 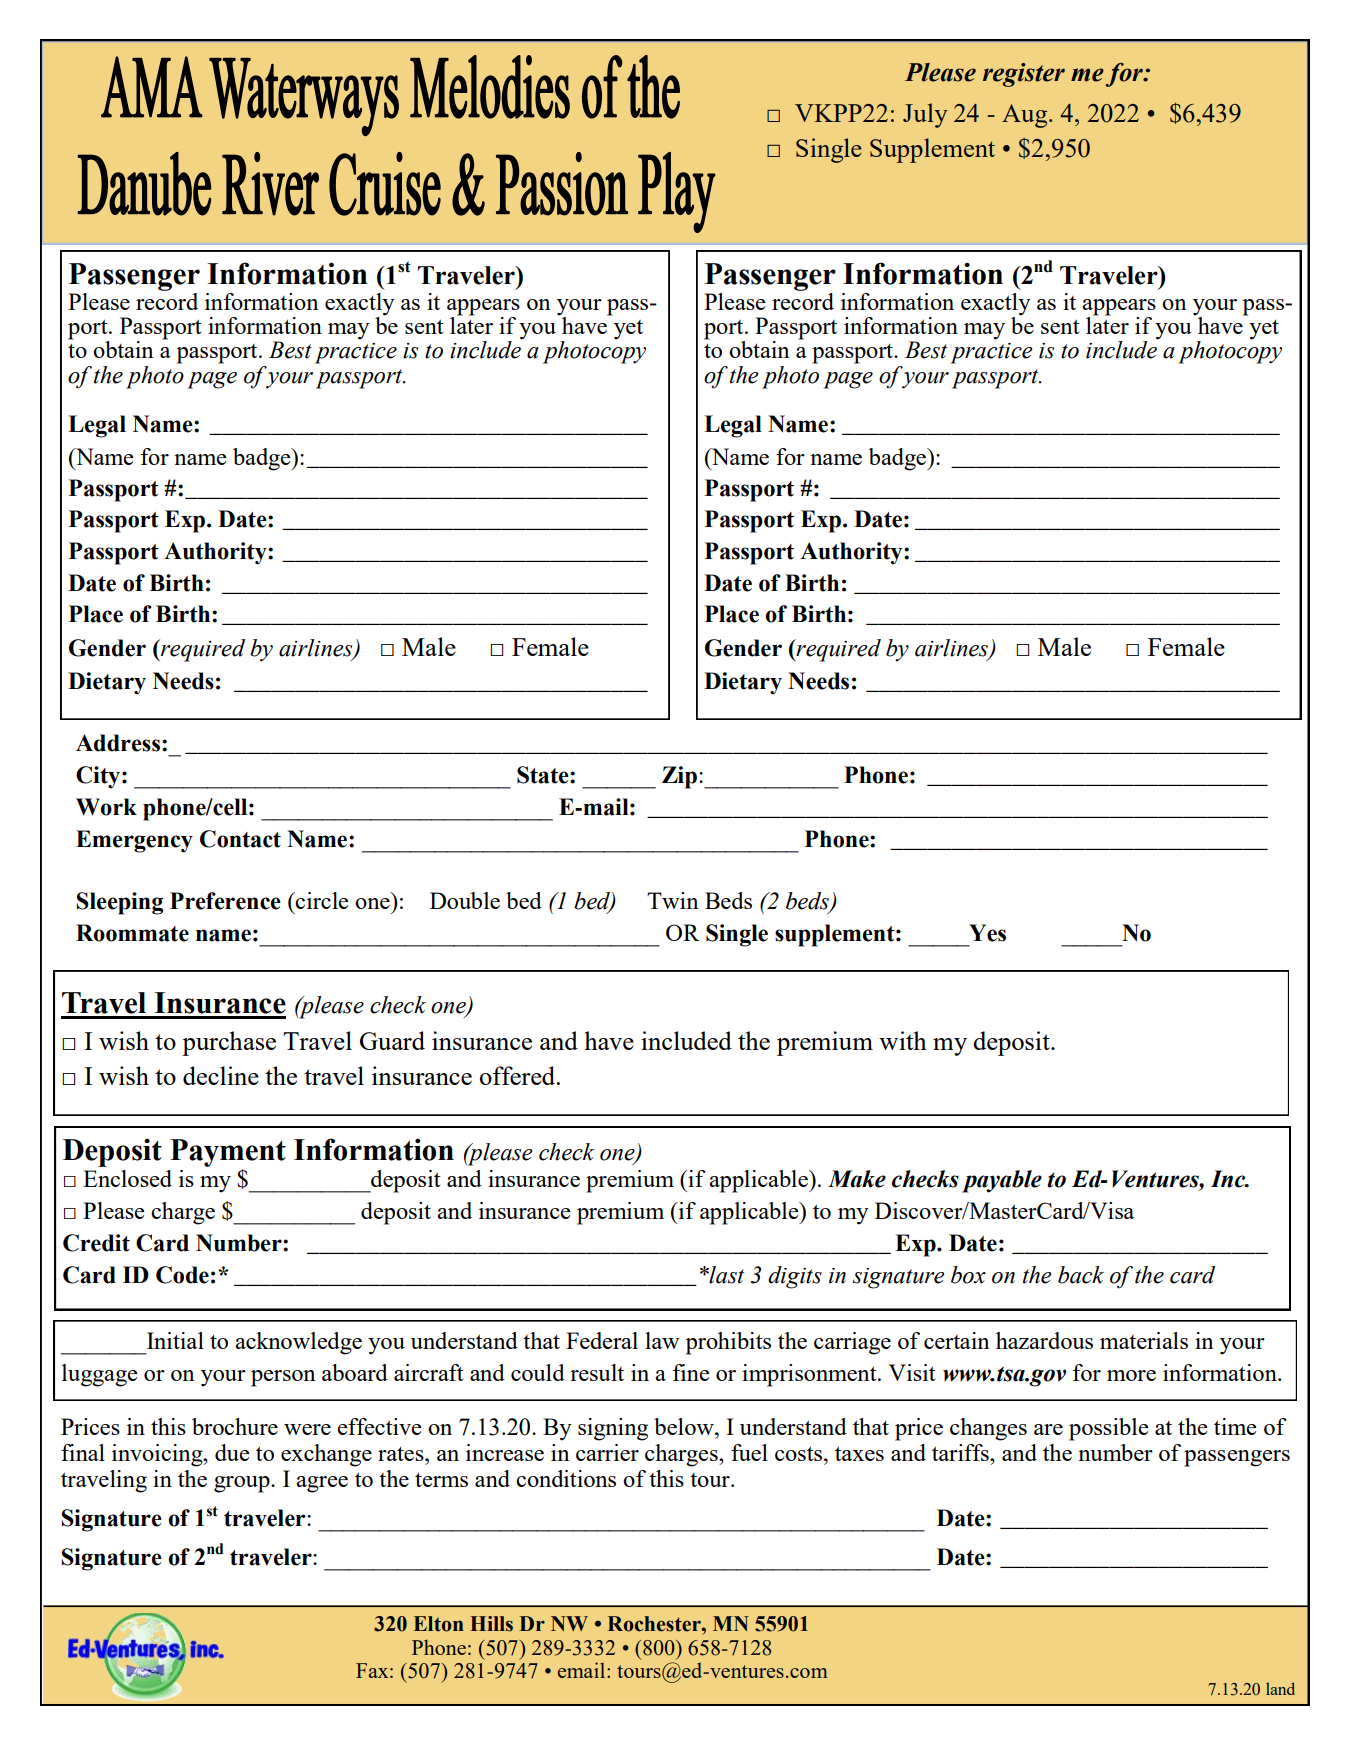 What do you see at coordinates (225, 901) in the screenshot?
I see `Preference` at bounding box center [225, 901].
